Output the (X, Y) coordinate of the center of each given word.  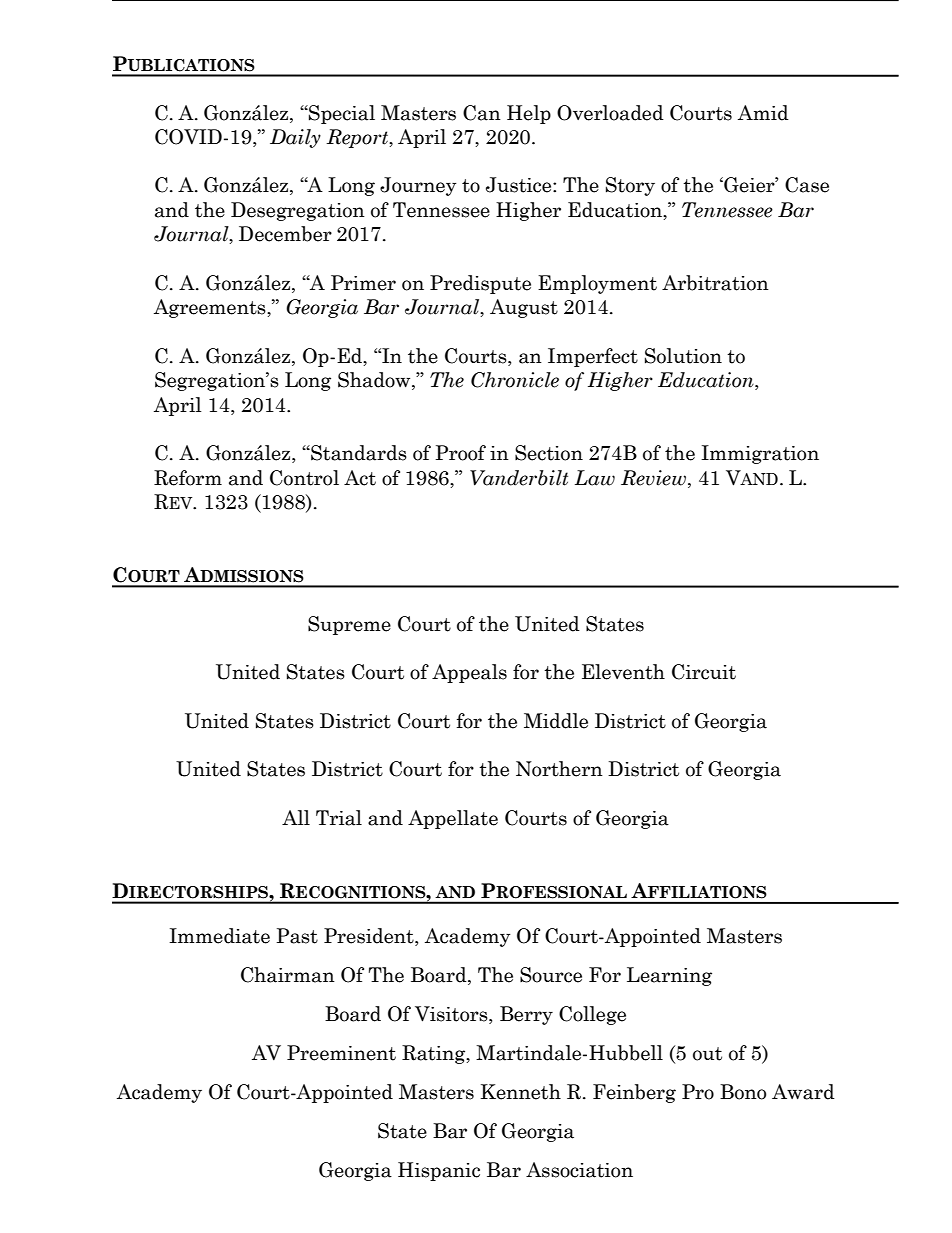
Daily (295, 138)
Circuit (704, 672)
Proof (460, 453)
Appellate (453, 819)
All (296, 817)
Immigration (760, 454)
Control (304, 478)
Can (482, 113)
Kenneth (521, 1092)
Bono (743, 1092)
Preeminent (341, 1053)
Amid (763, 113)
